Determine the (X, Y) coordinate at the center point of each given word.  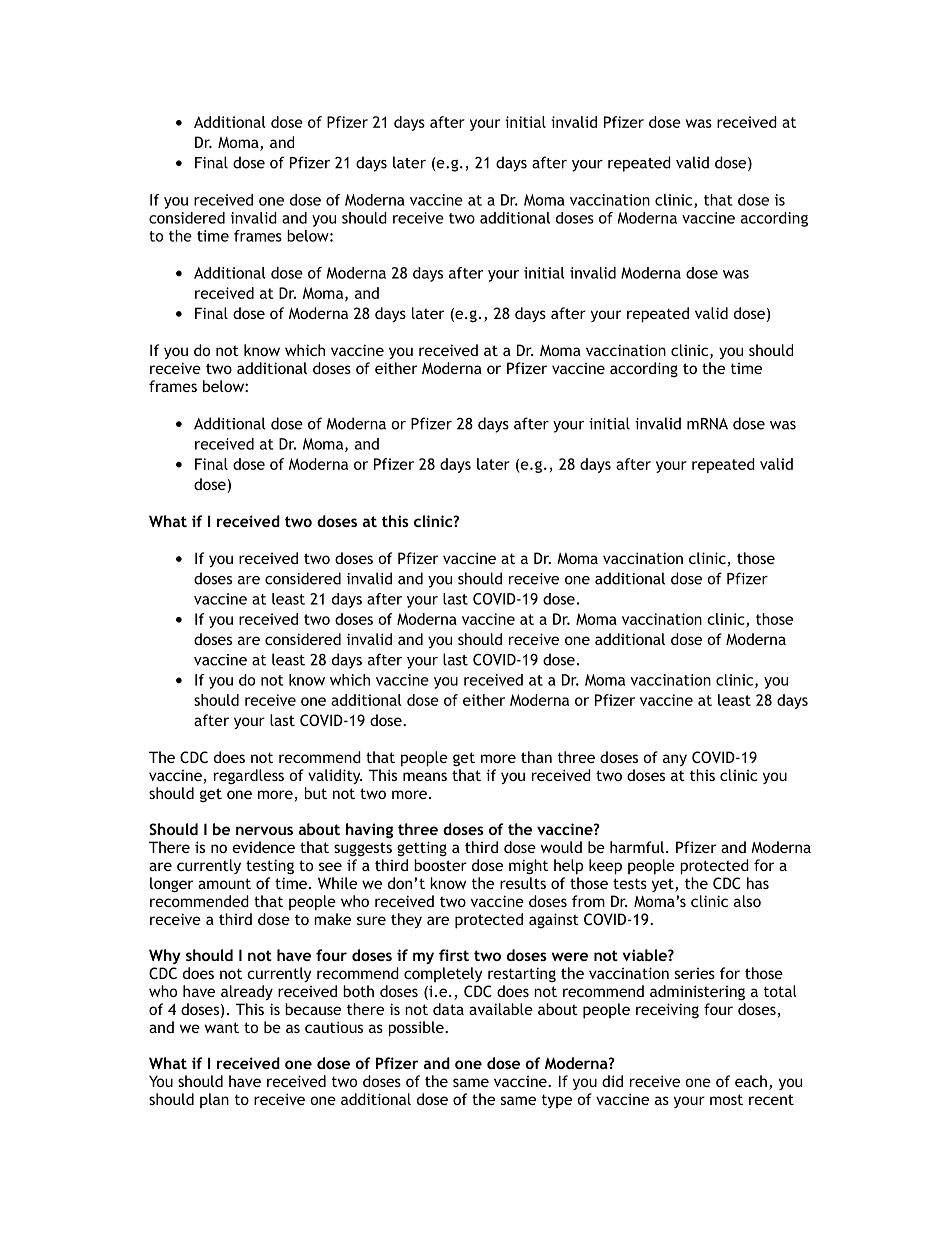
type (557, 1101)
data (448, 1009)
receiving (667, 1010)
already (247, 992)
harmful (637, 847)
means (425, 776)
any (675, 760)
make (332, 919)
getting (422, 849)
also (747, 901)
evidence (263, 847)
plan (214, 1100)
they (406, 920)
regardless (249, 777)
